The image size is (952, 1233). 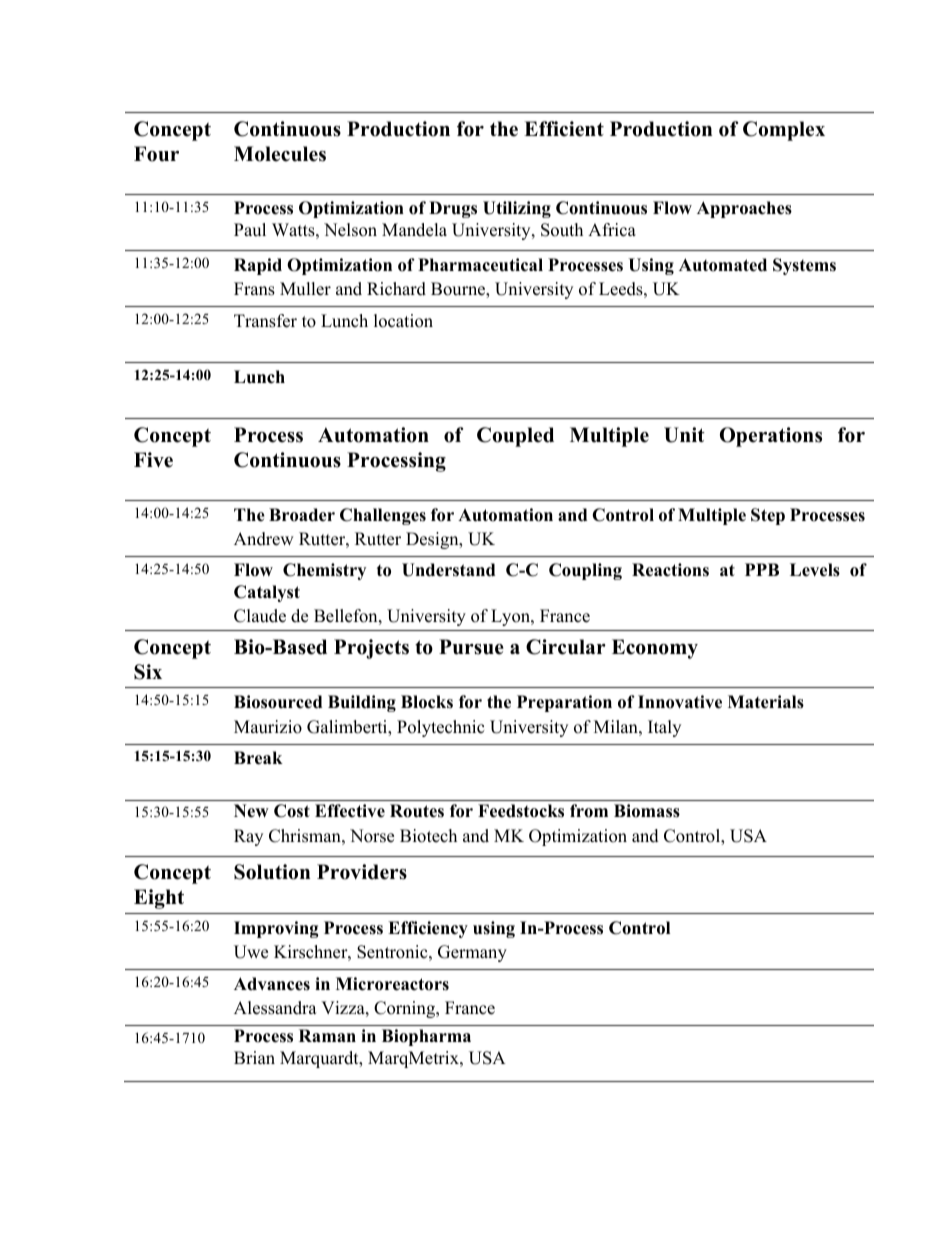 What do you see at coordinates (762, 569) in the screenshot?
I see `PPB` at bounding box center [762, 569].
